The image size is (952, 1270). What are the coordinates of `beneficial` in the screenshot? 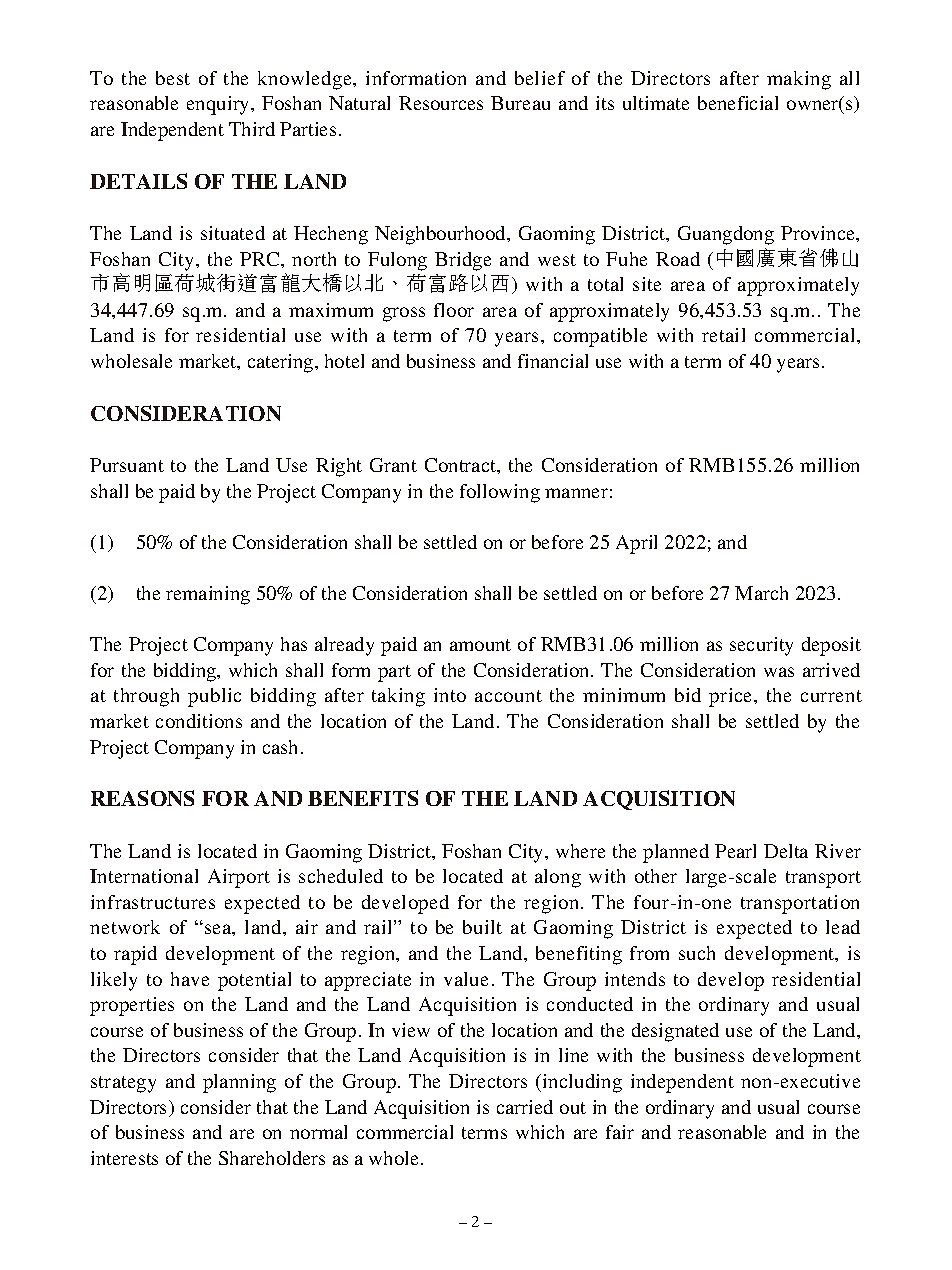 It's located at (738, 103).
